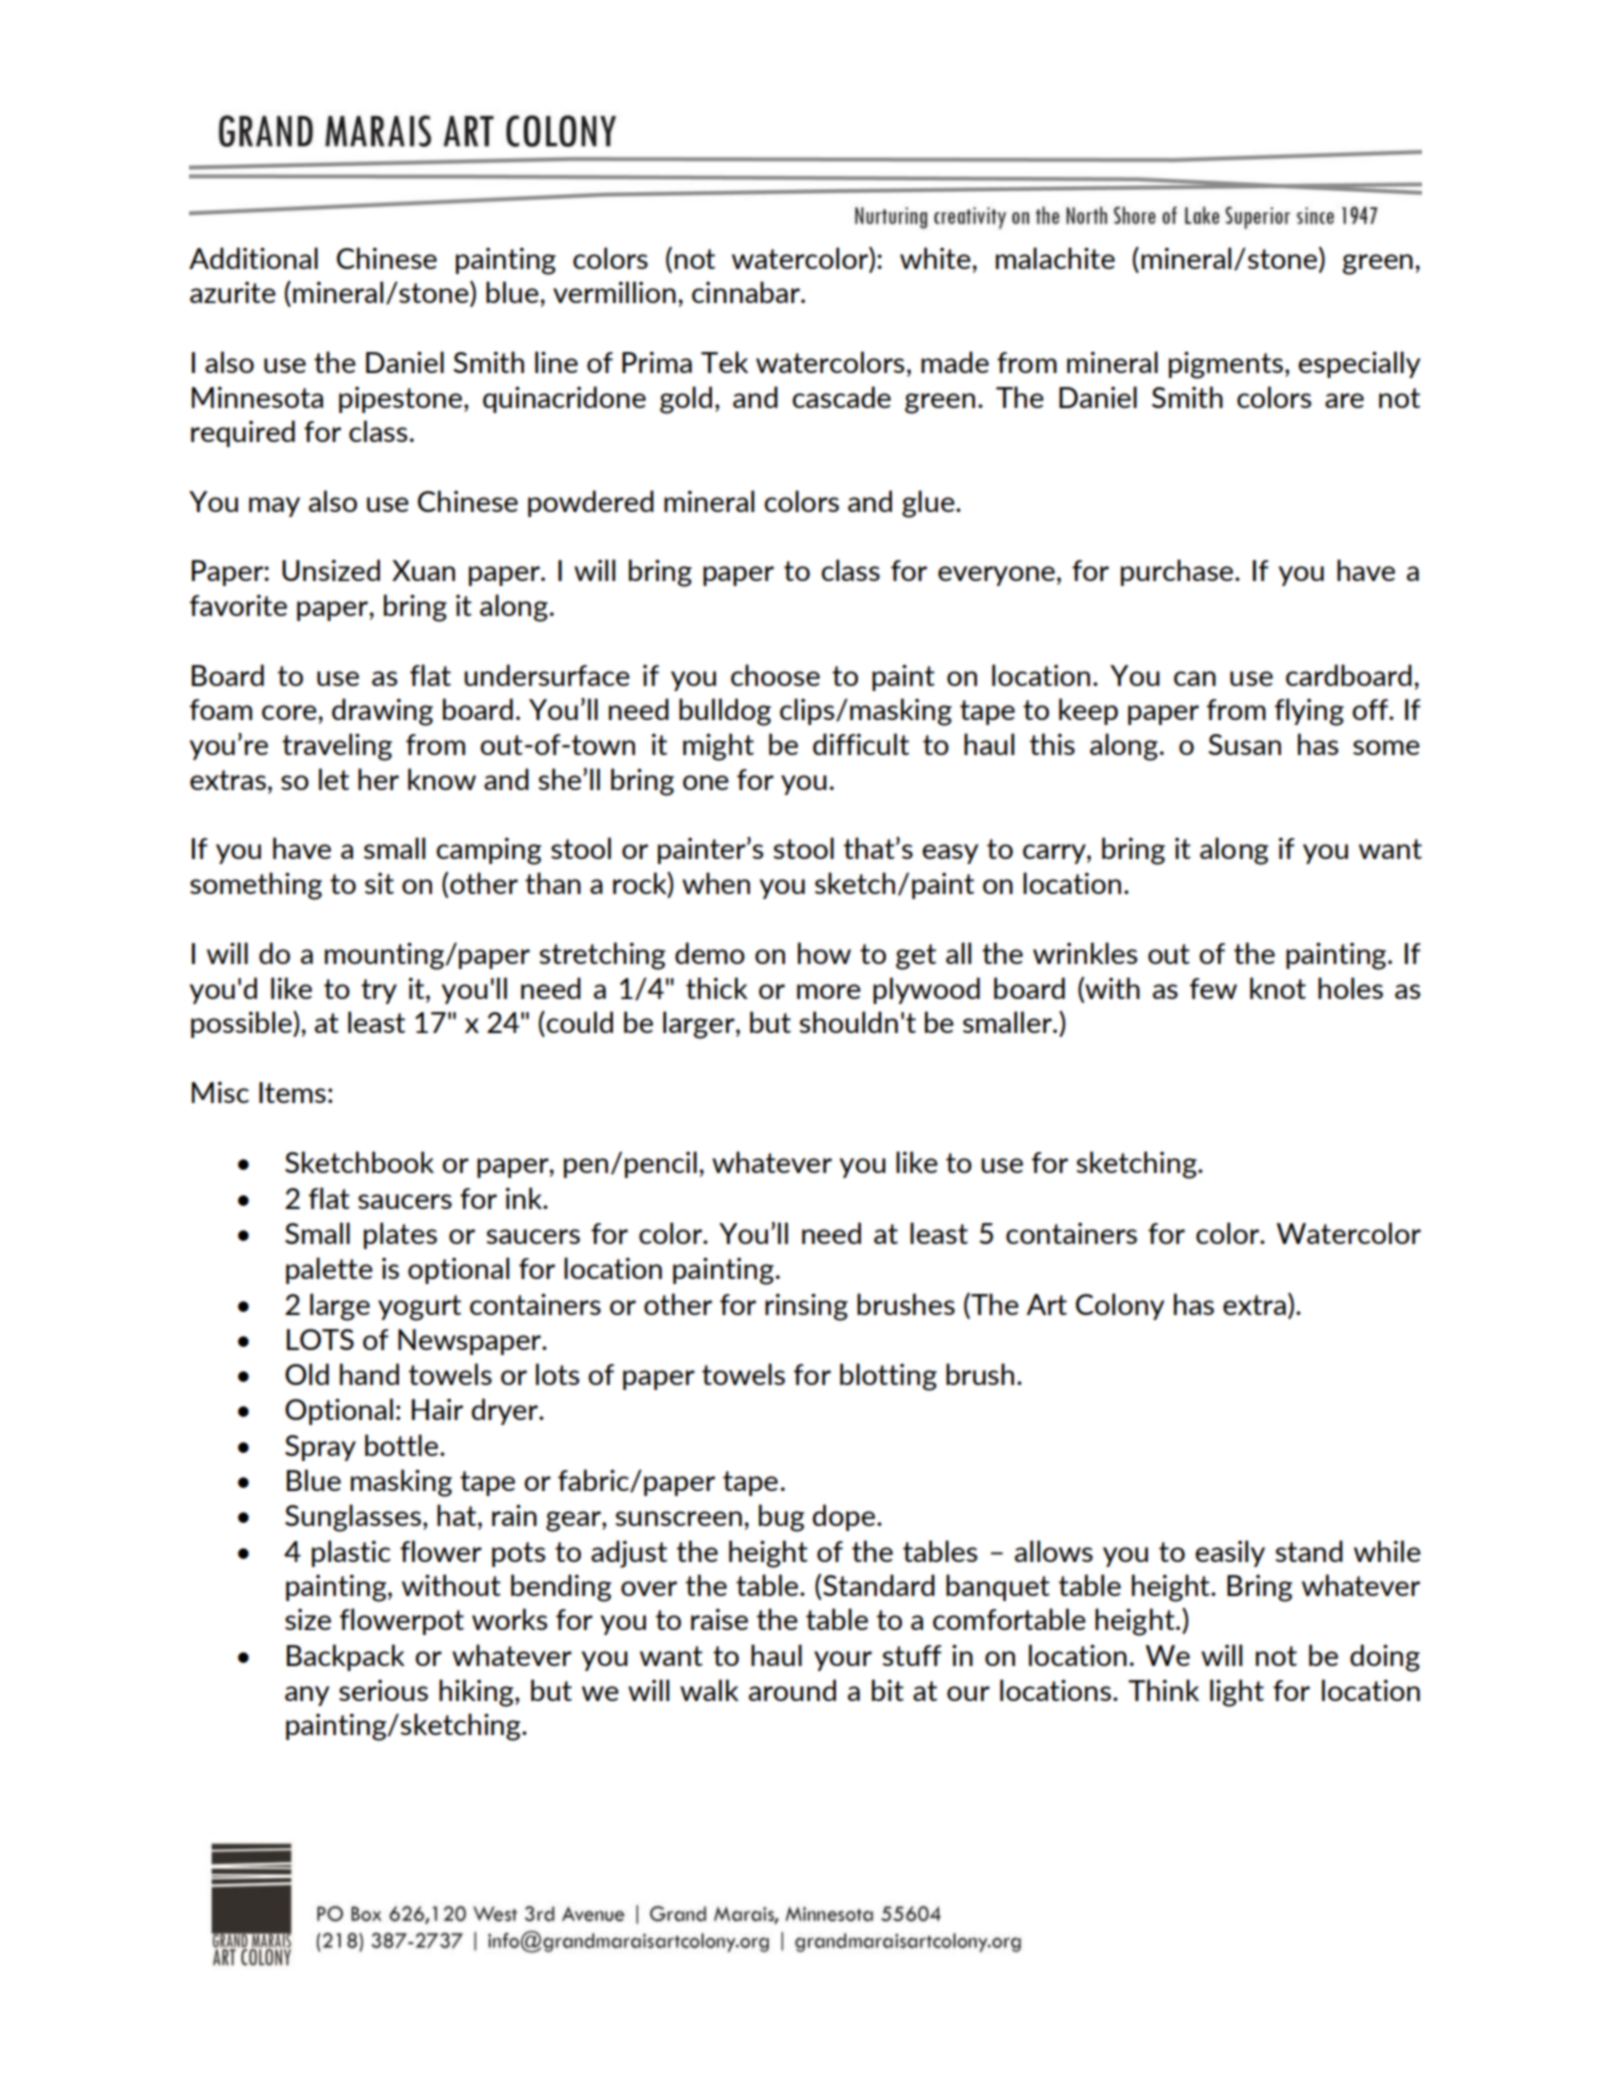 This screenshot has height=2085, width=1611. I want to click on Backpack, so click(346, 1657).
